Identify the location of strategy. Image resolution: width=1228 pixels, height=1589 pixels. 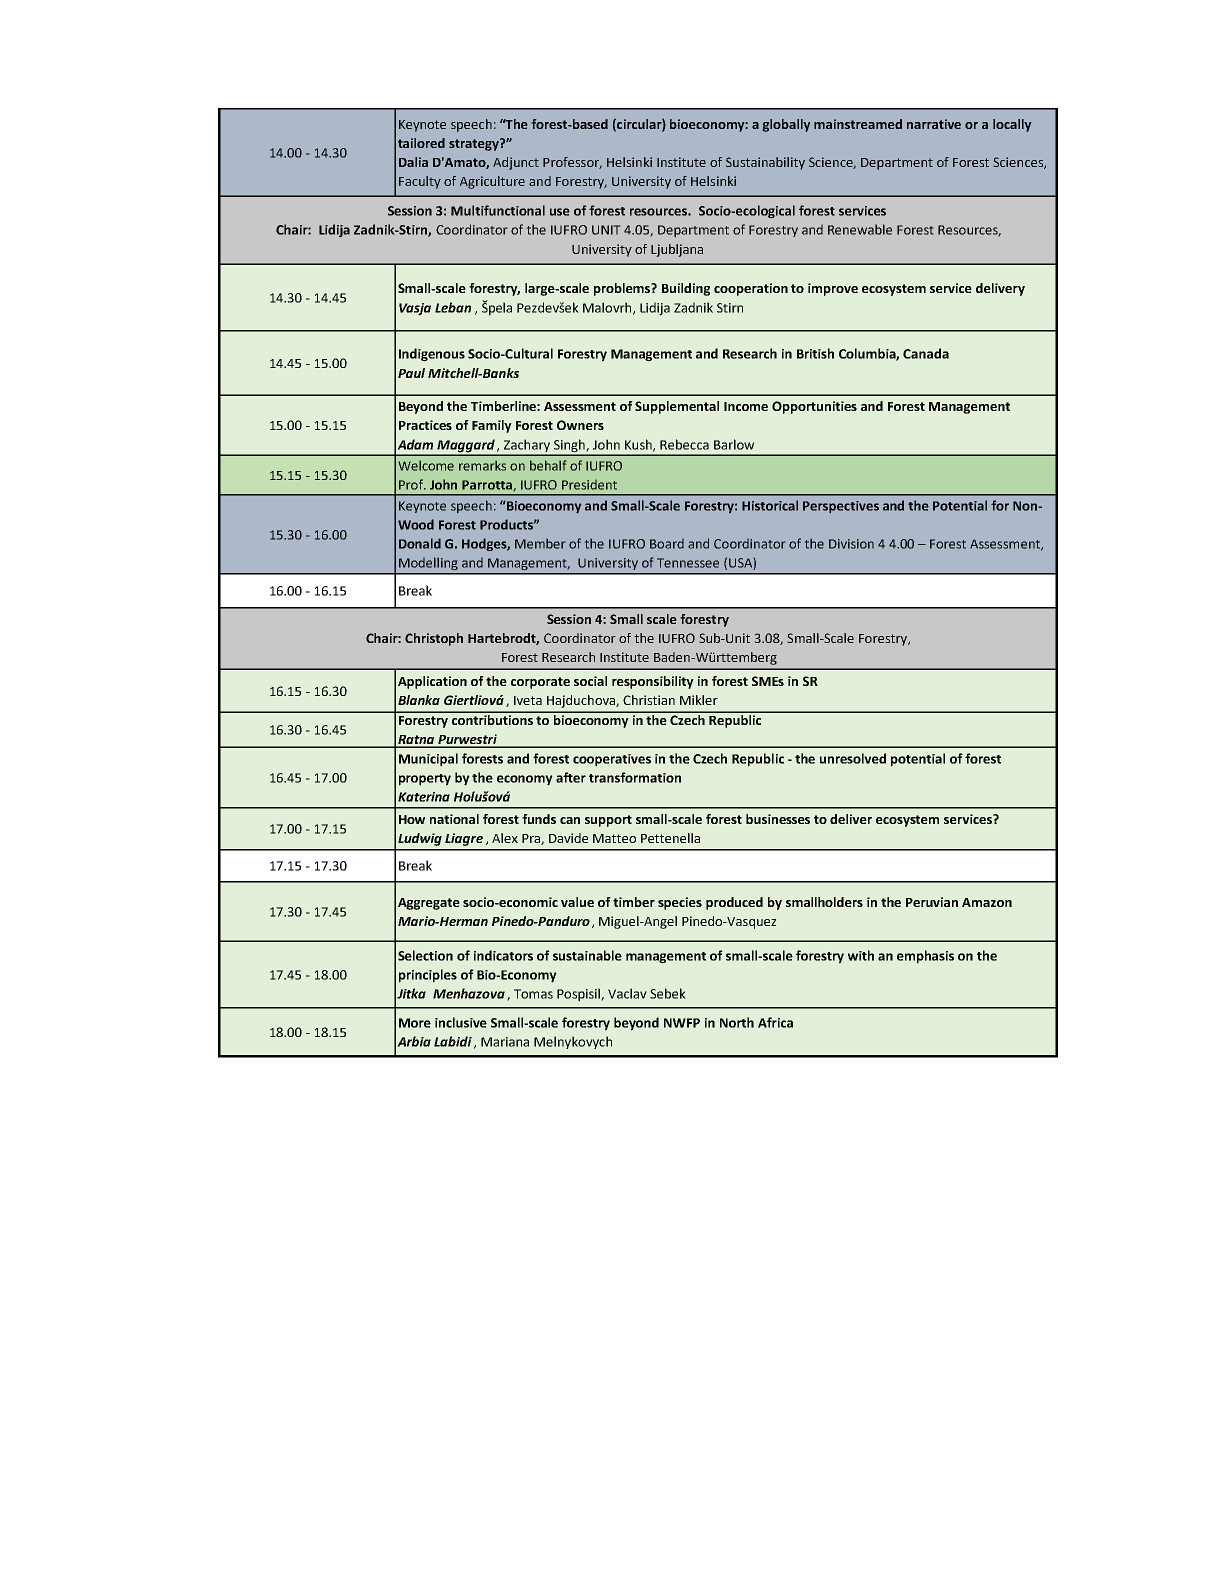
(475, 144).
